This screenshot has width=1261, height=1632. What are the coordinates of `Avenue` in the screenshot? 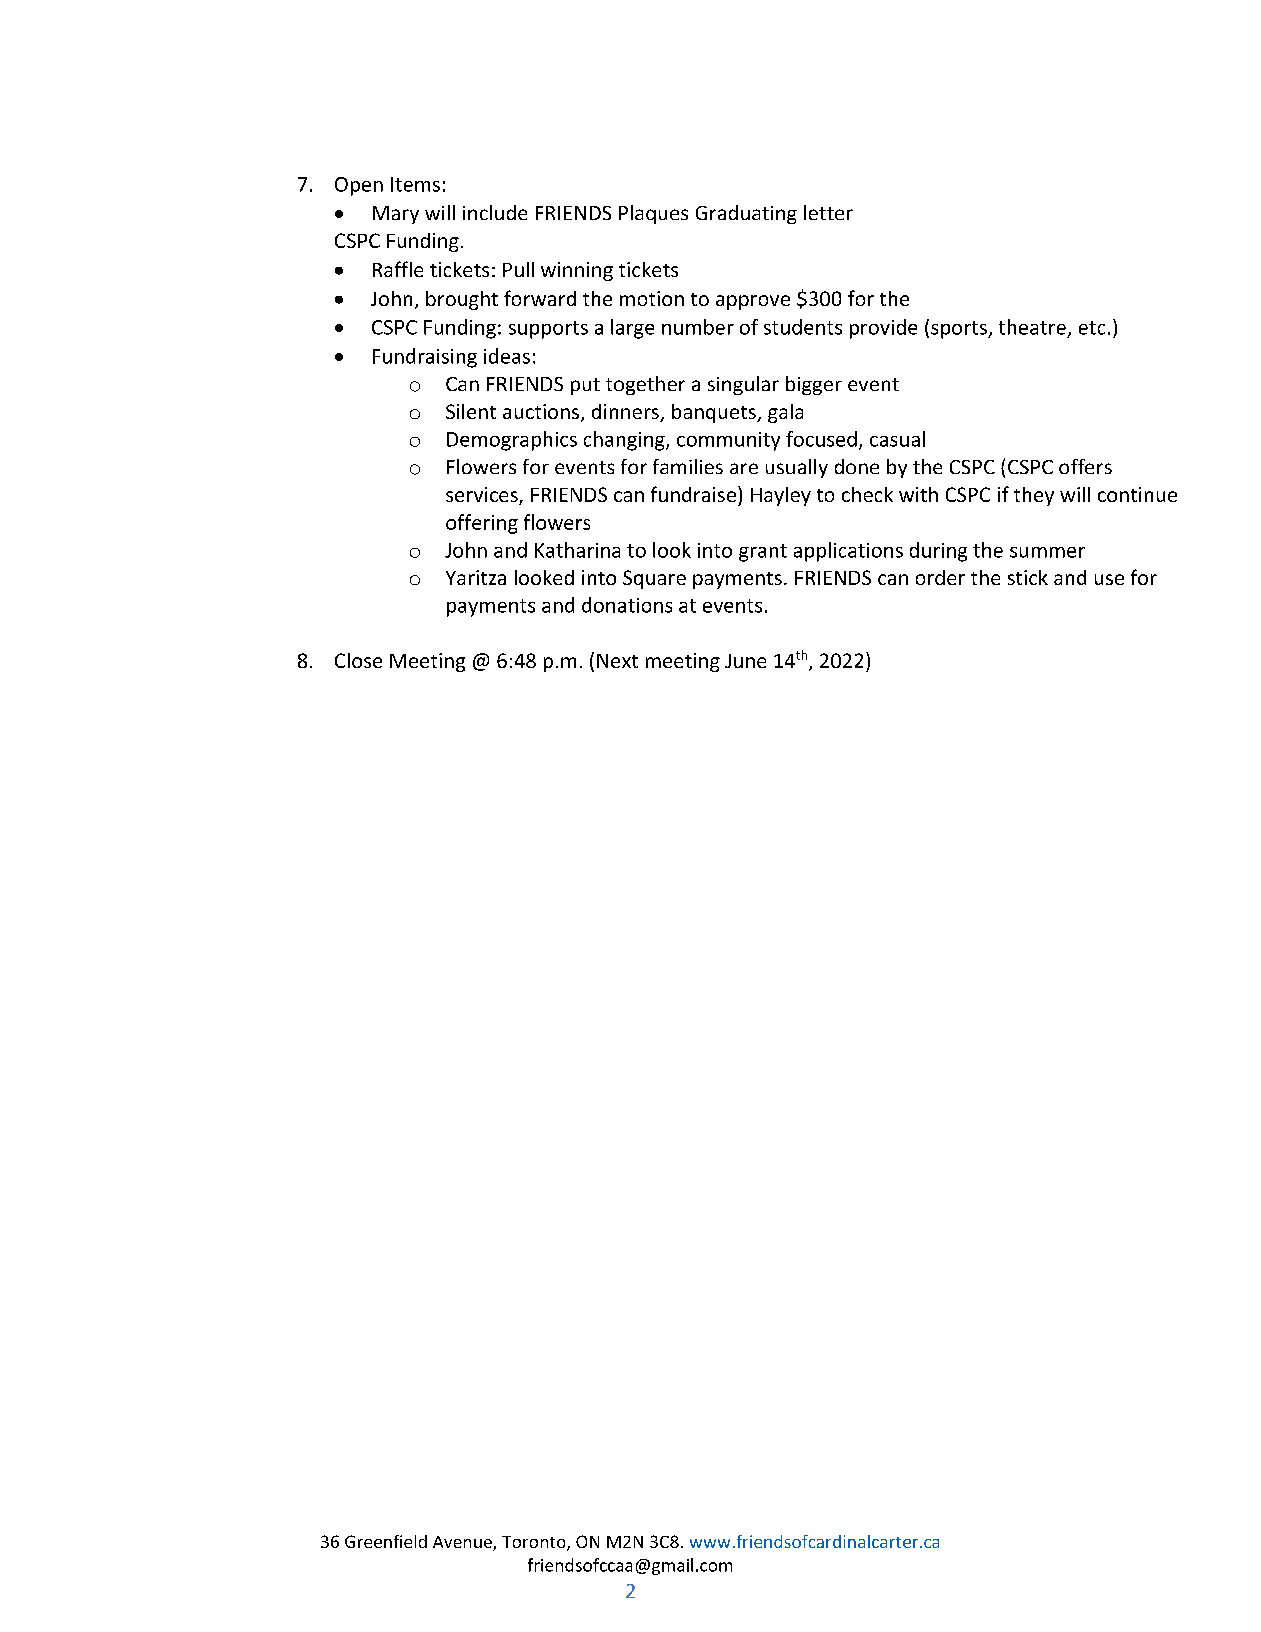 It's located at (463, 1543).
